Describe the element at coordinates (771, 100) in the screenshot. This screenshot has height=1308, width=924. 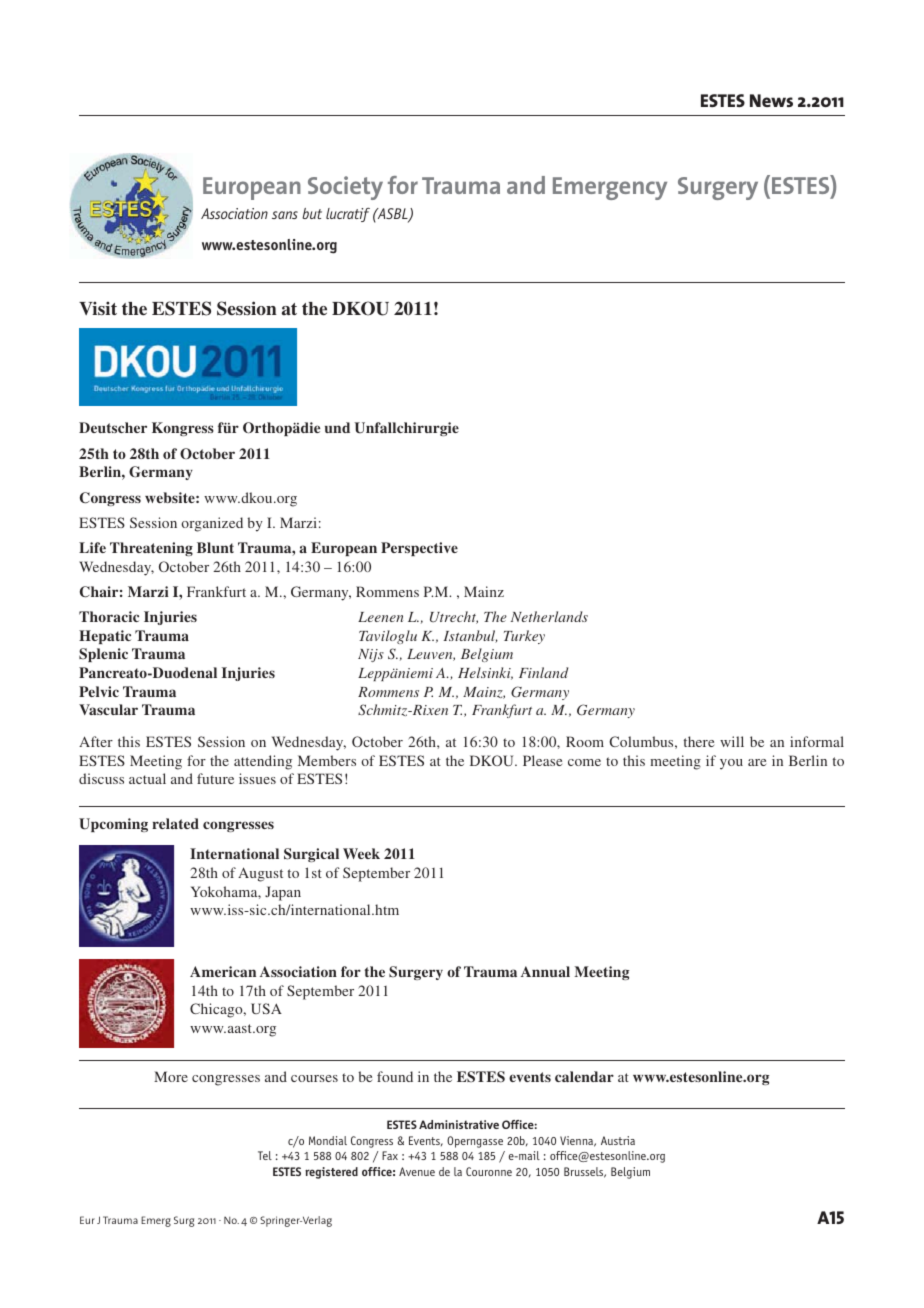
I see `News` at that location.
